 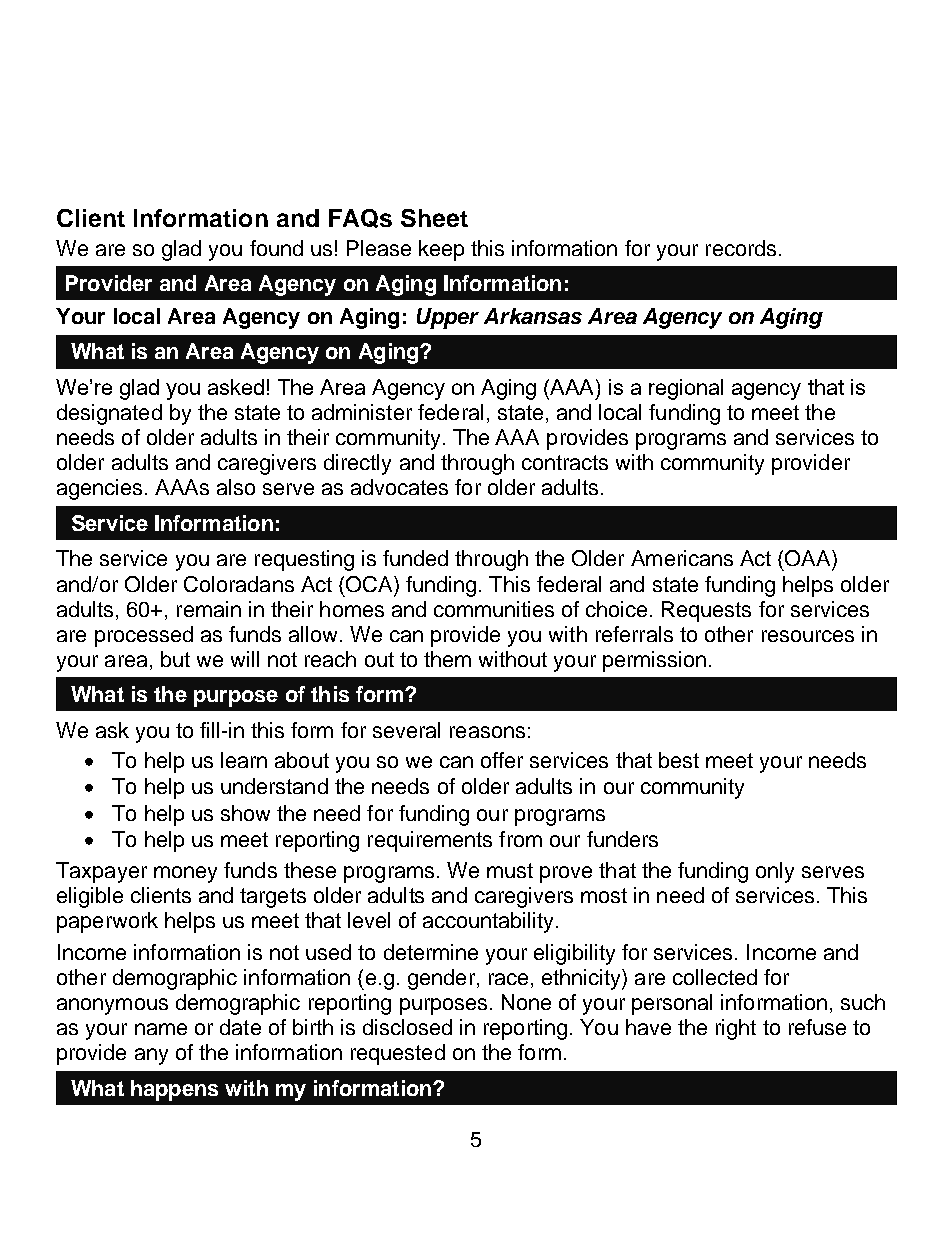 I want to click on records, so click(x=741, y=248).
